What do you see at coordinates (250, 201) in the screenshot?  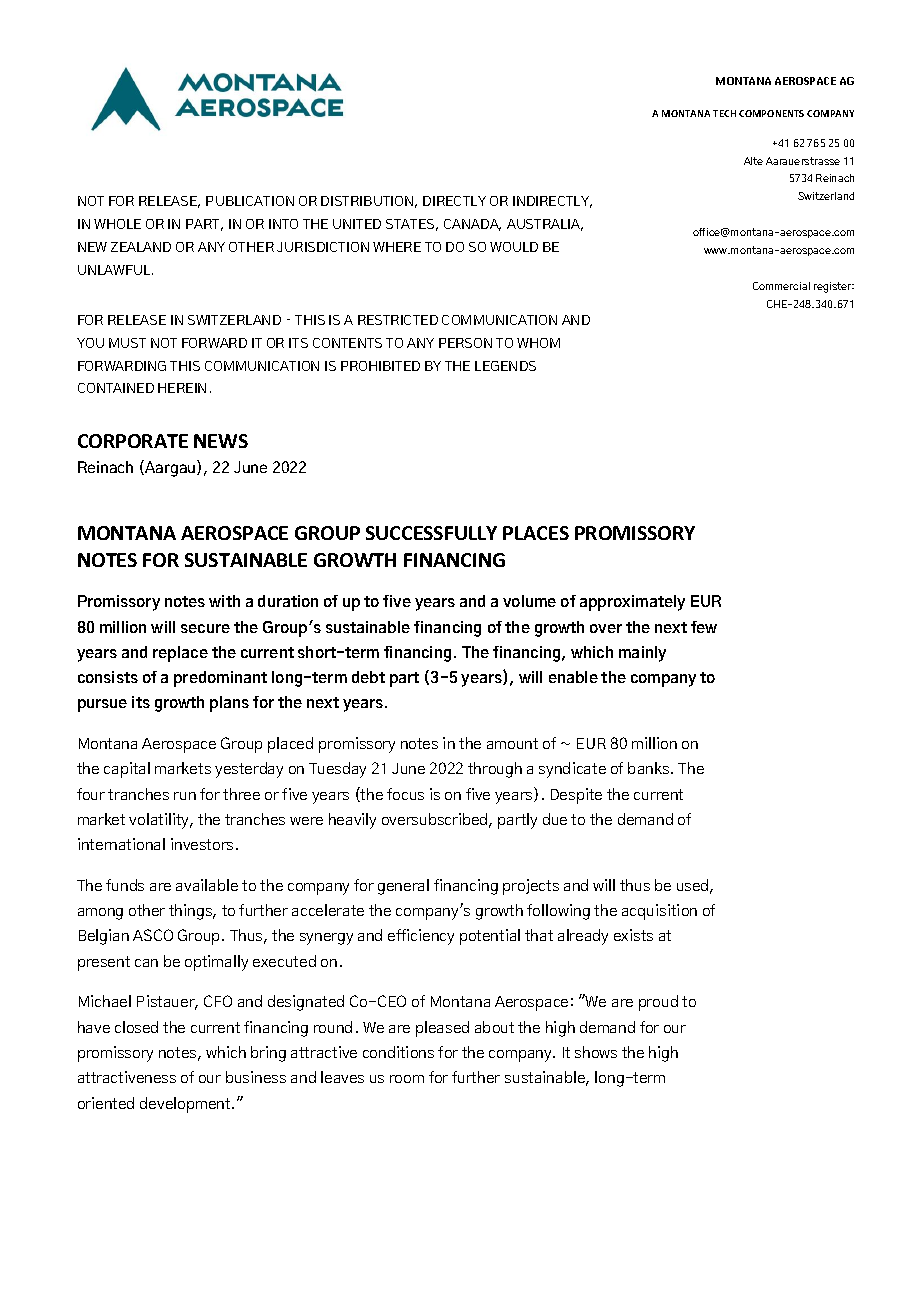 I see `PUBLICATION` at bounding box center [250, 201].
